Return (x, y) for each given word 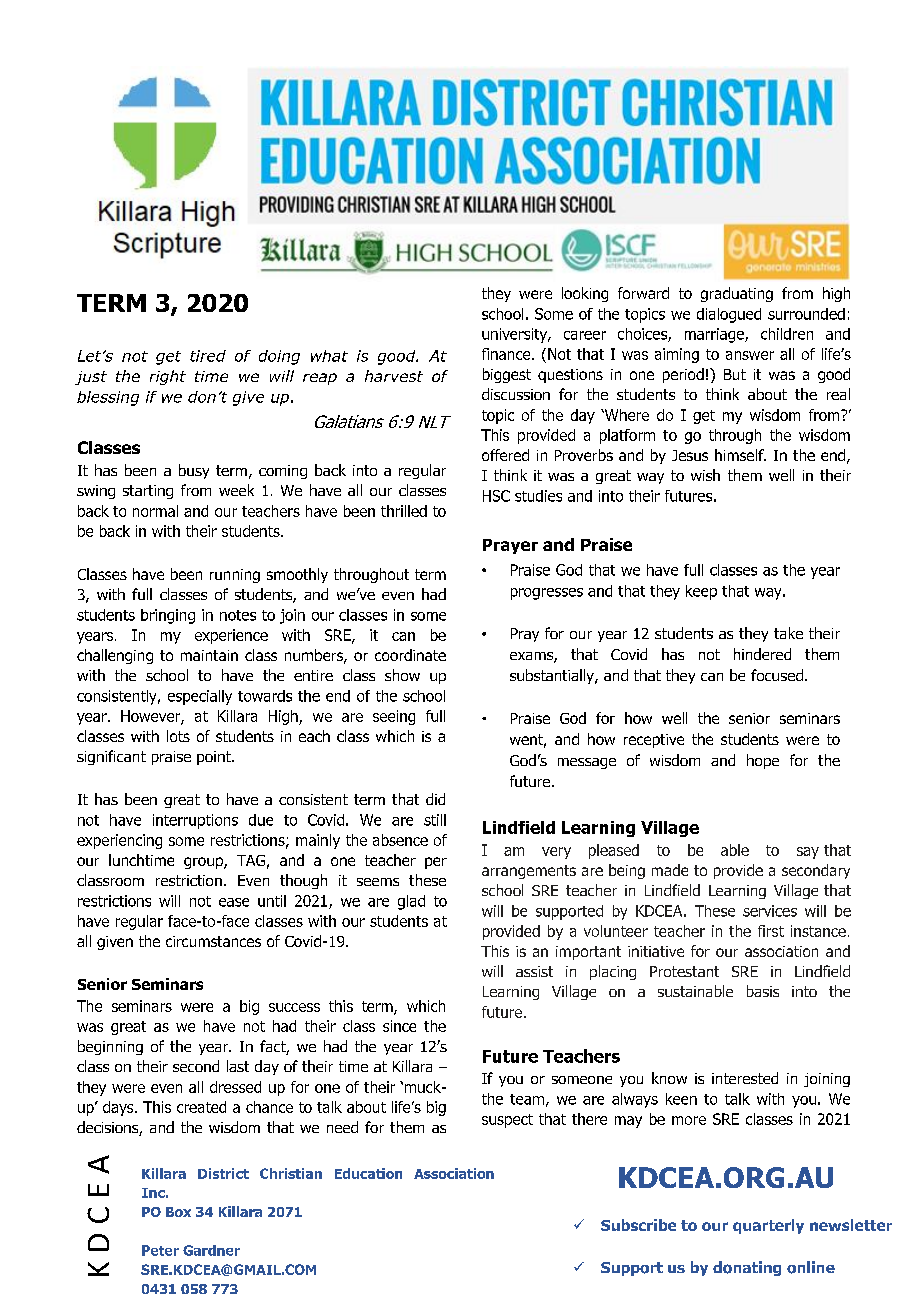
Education (368, 1173)
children (787, 334)
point (215, 758)
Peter (160, 1250)
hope (763, 761)
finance (507, 354)
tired (208, 356)
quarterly (768, 1226)
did (435, 799)
